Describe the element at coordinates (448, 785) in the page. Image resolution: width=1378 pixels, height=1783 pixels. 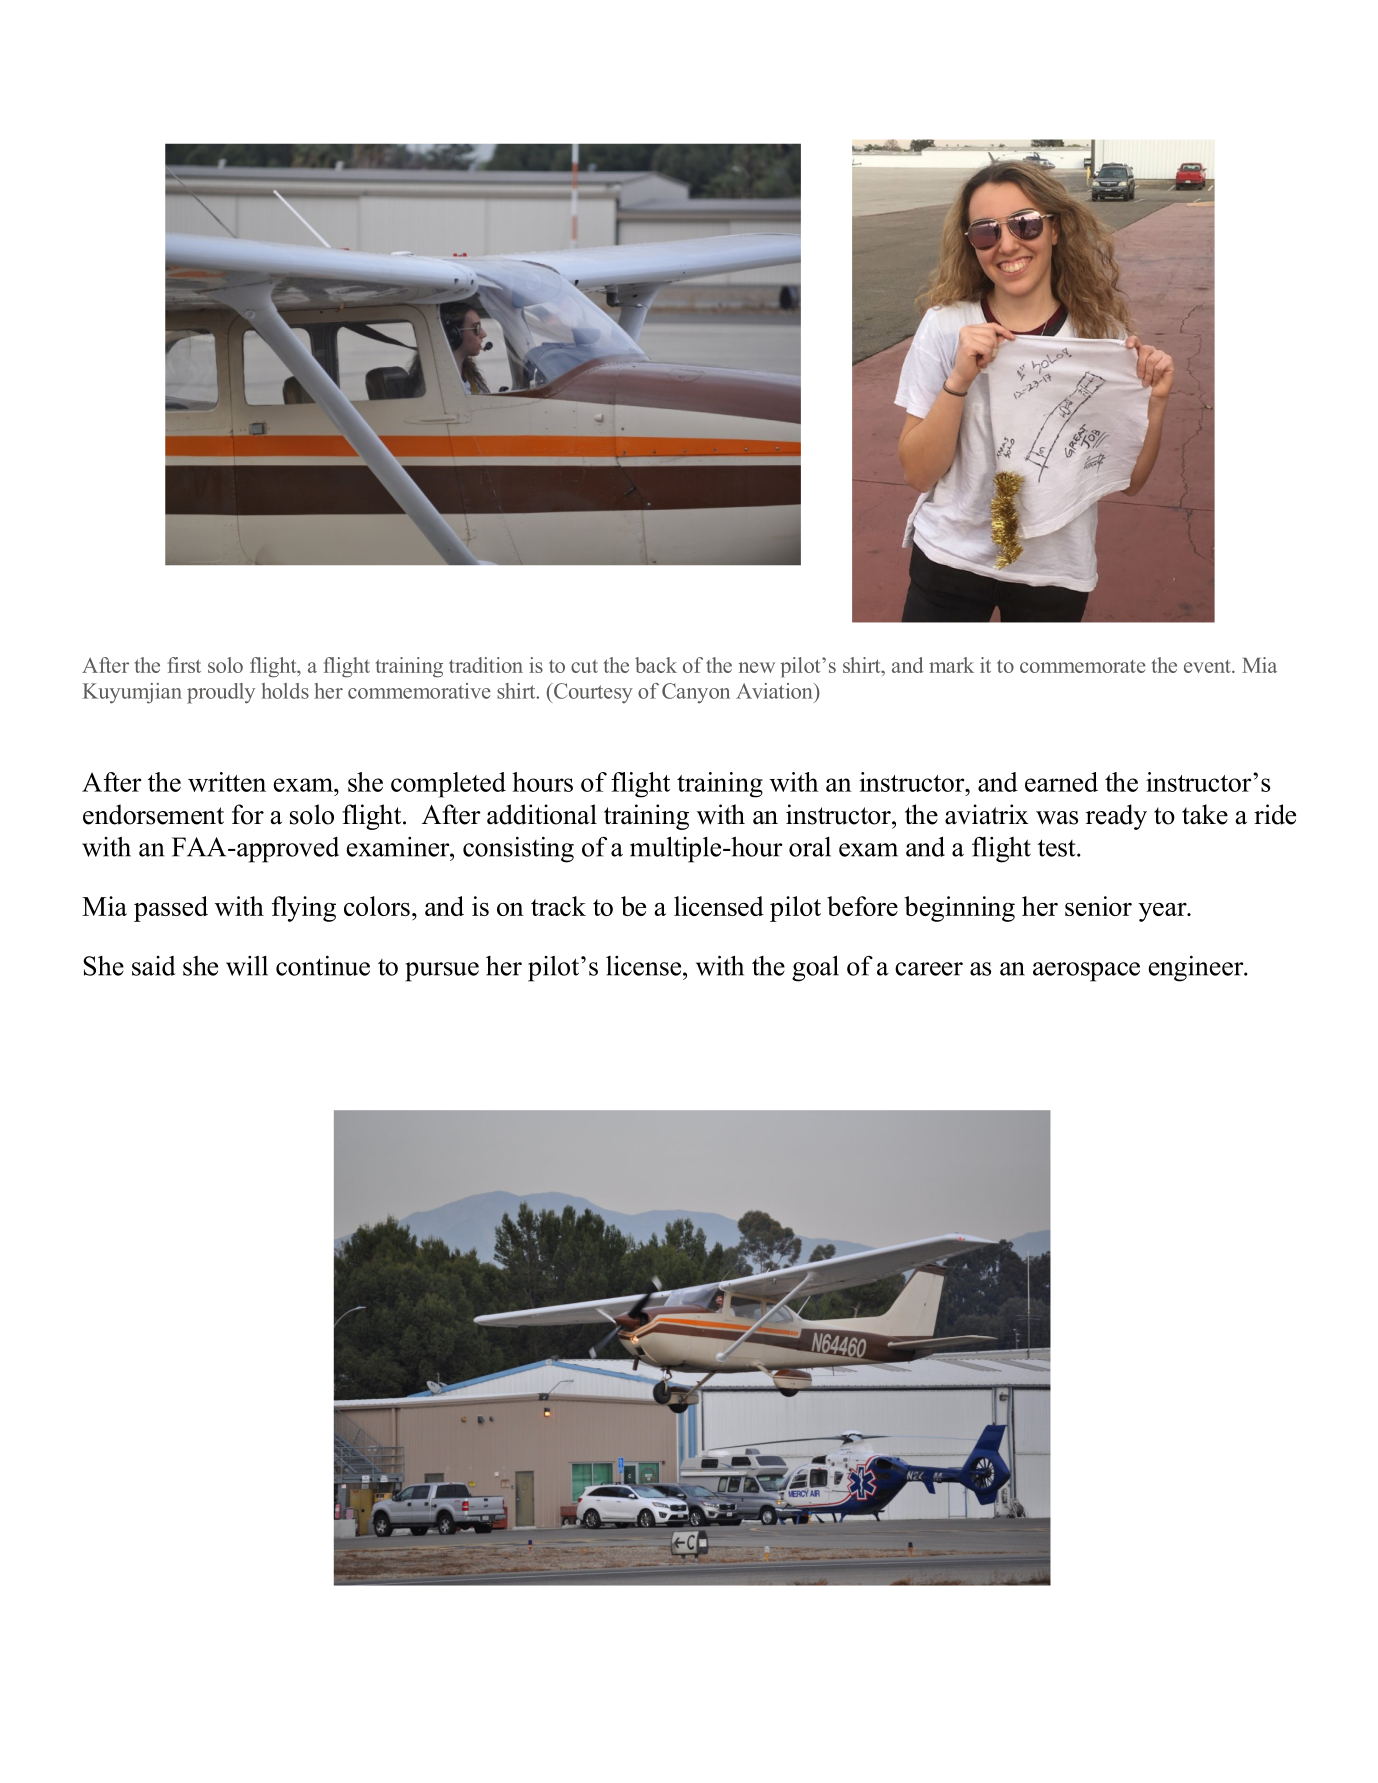
I see `completed` at that location.
